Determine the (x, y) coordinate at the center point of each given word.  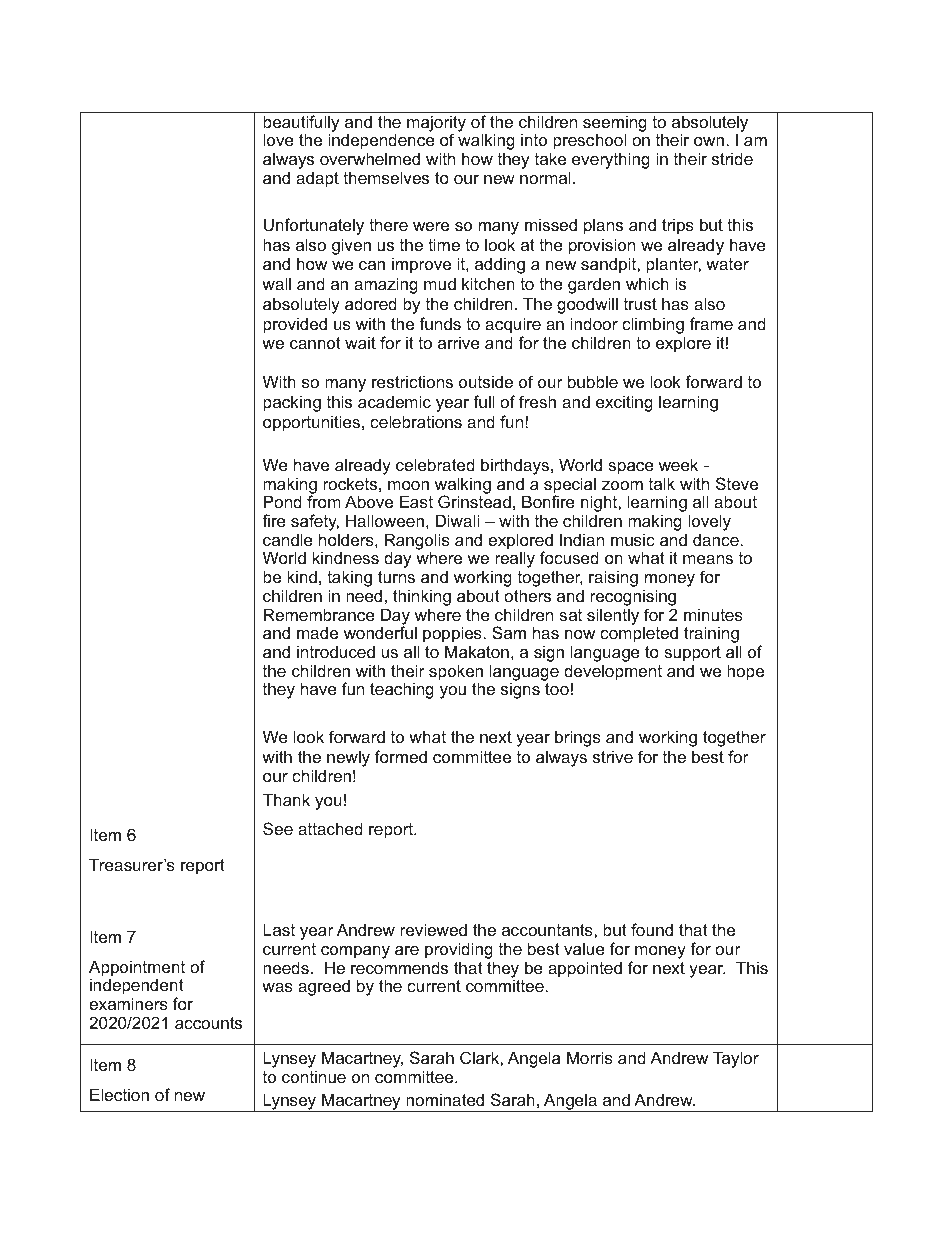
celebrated (435, 464)
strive (613, 756)
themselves (386, 177)
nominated (445, 1099)
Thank (286, 799)
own (709, 141)
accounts (208, 1023)
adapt (317, 179)
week (678, 464)
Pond (283, 501)
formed (401, 756)
